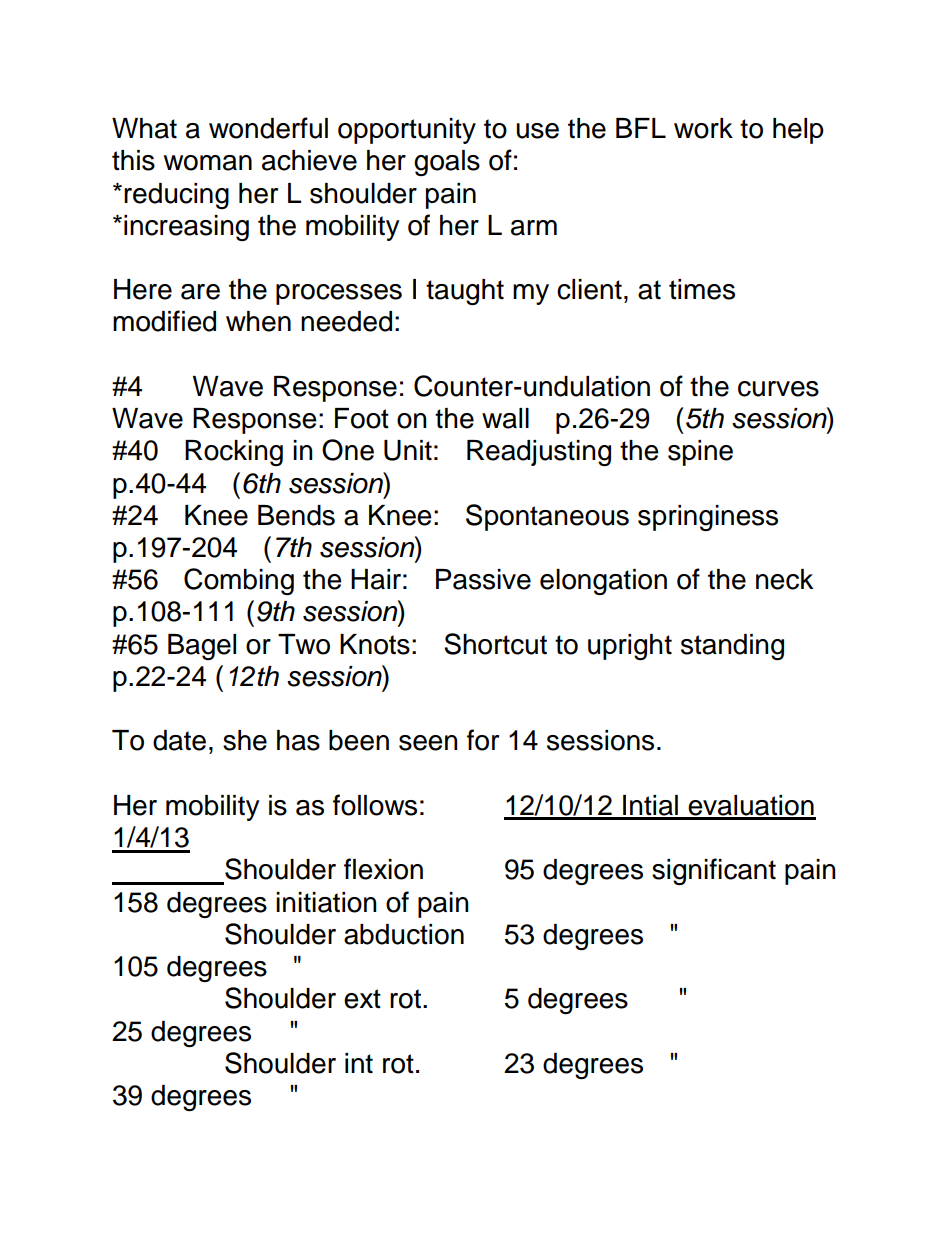  I want to click on abduction, so click(404, 934).
